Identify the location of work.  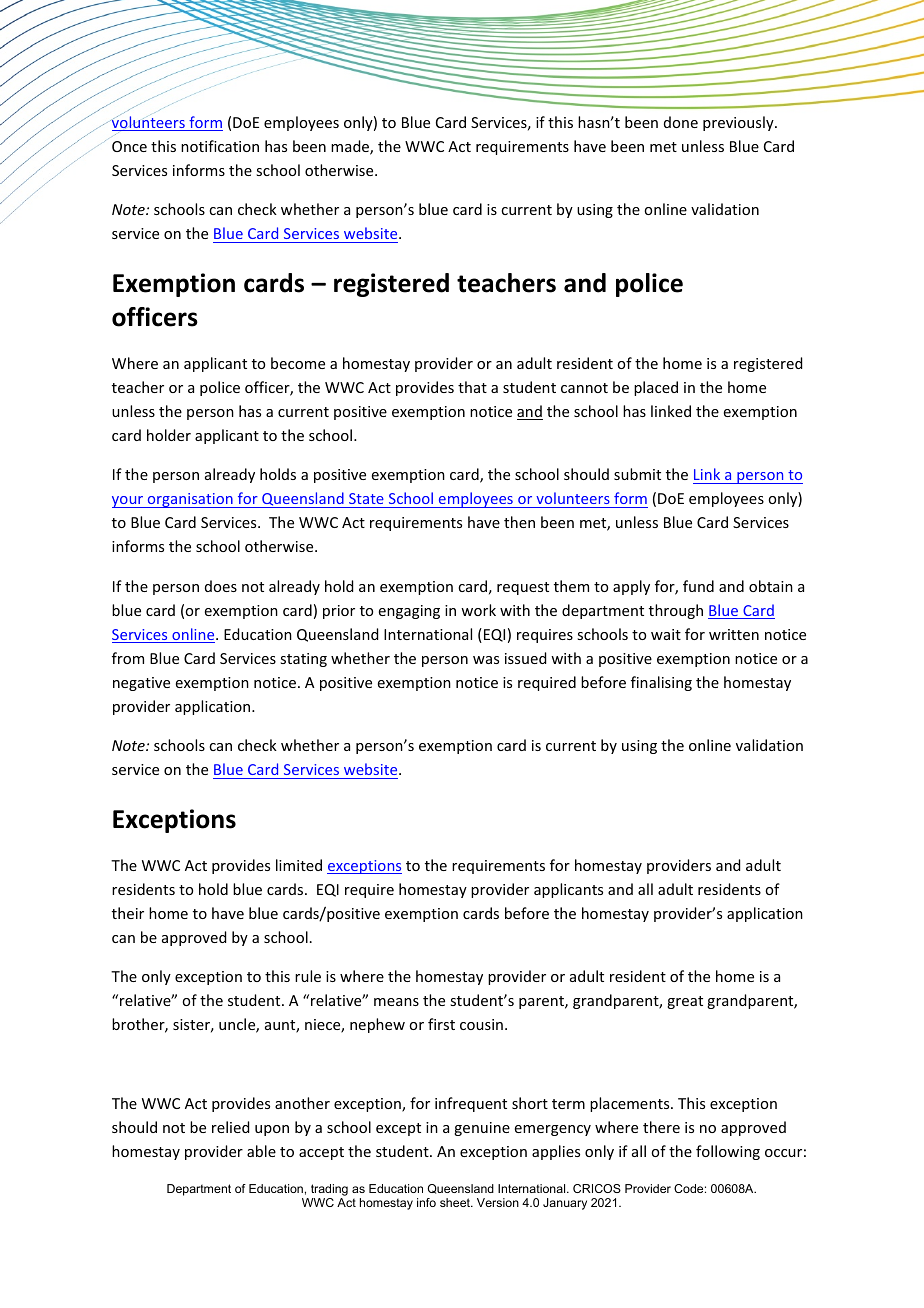
(478, 610).
